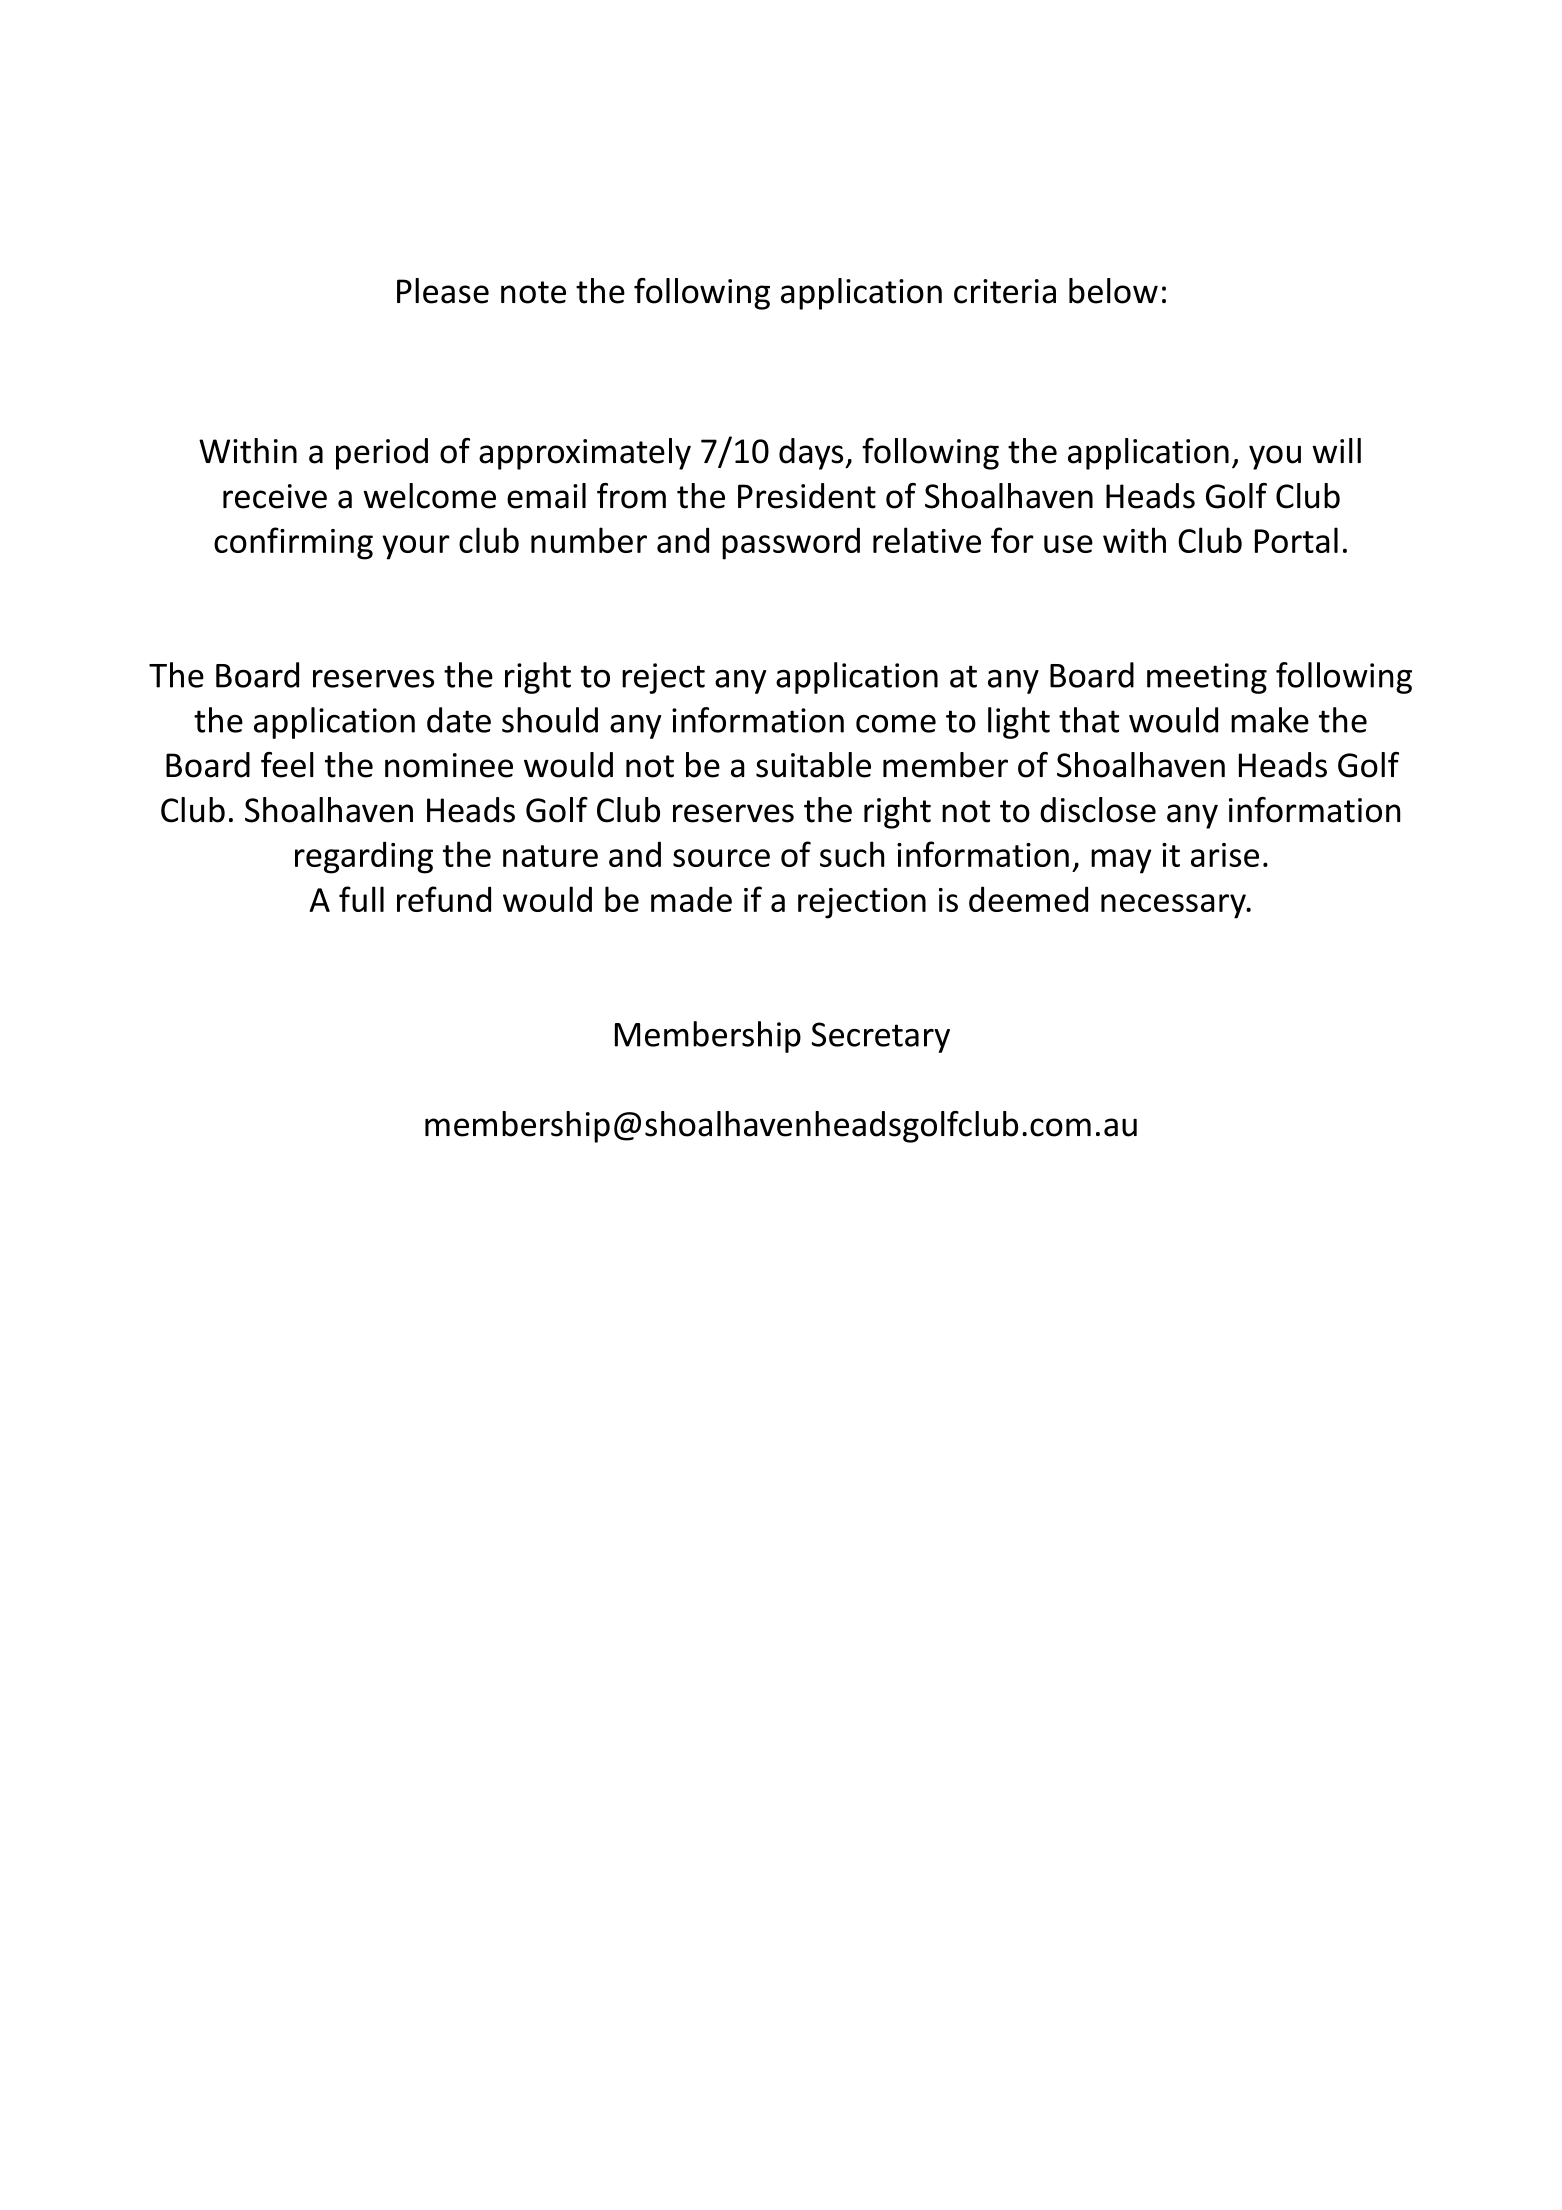  Describe the element at coordinates (443, 291) in the screenshot. I see `Please` at that location.
